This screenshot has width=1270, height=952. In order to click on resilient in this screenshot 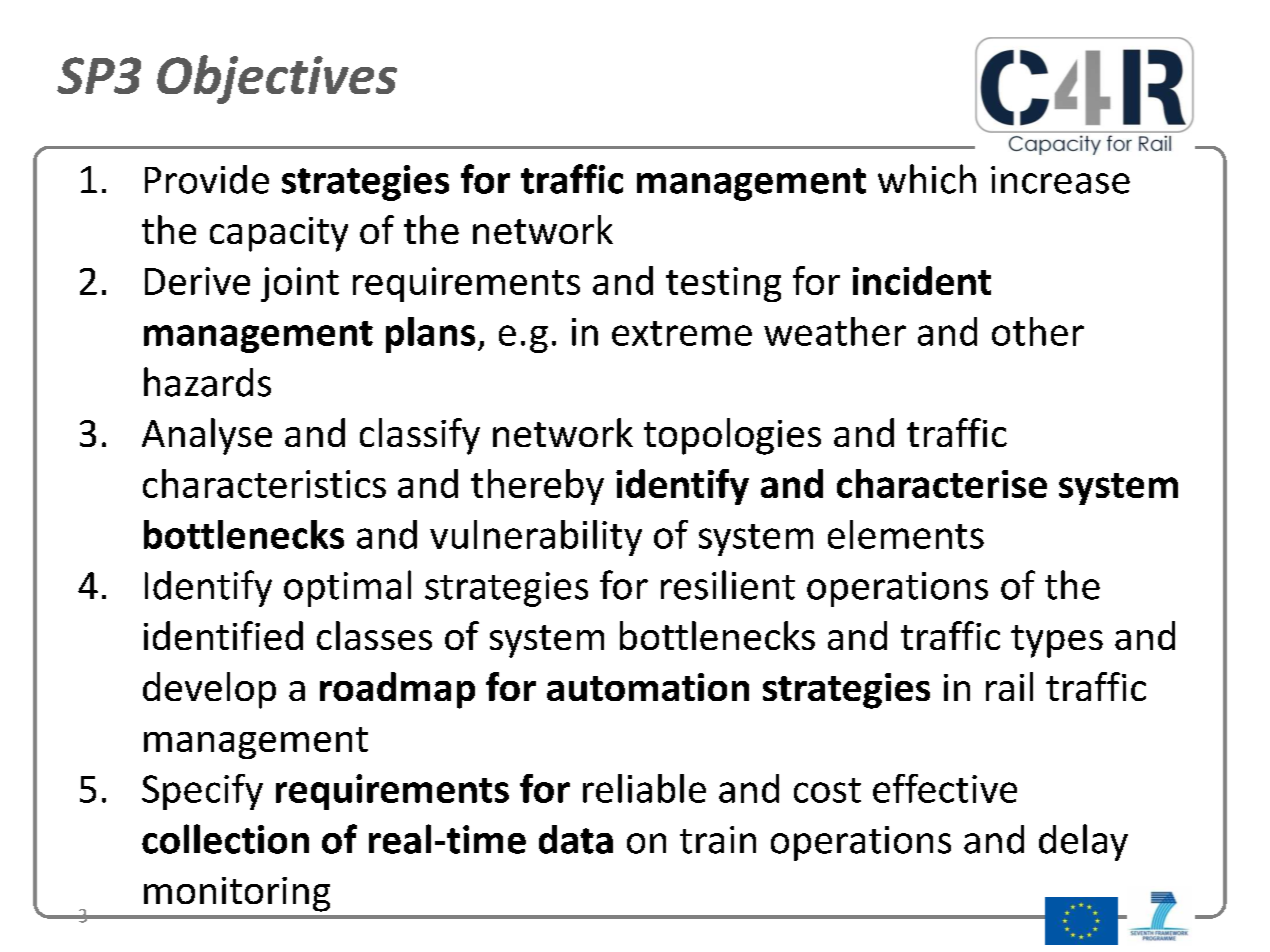, I will do `click(728, 585)`.
